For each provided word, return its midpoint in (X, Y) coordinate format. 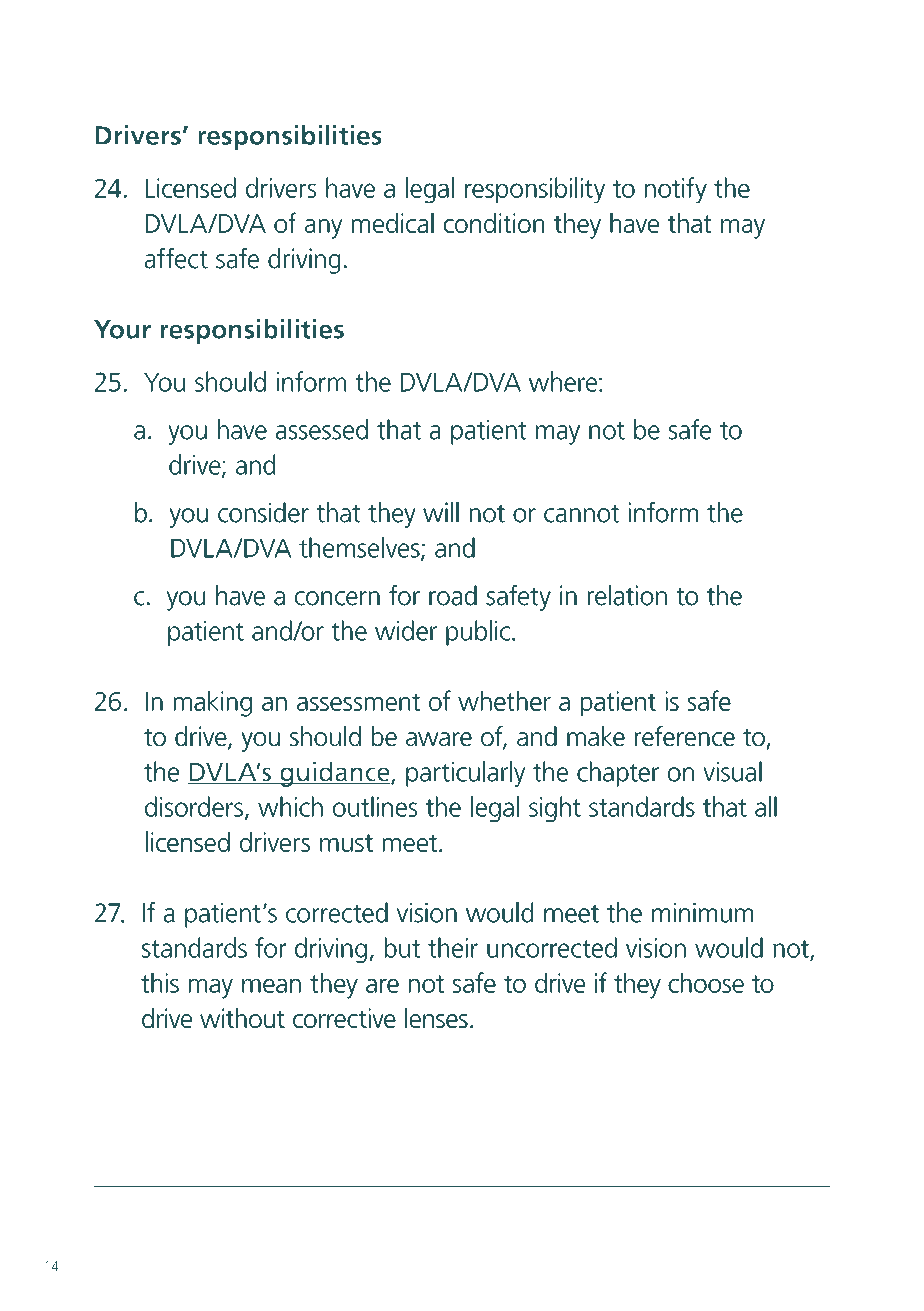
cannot (581, 514)
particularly (465, 774)
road (453, 595)
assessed (322, 429)
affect (176, 258)
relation (627, 595)
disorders (194, 806)
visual (732, 771)
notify (676, 190)
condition (494, 223)
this (160, 983)
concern (337, 598)
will (441, 512)
